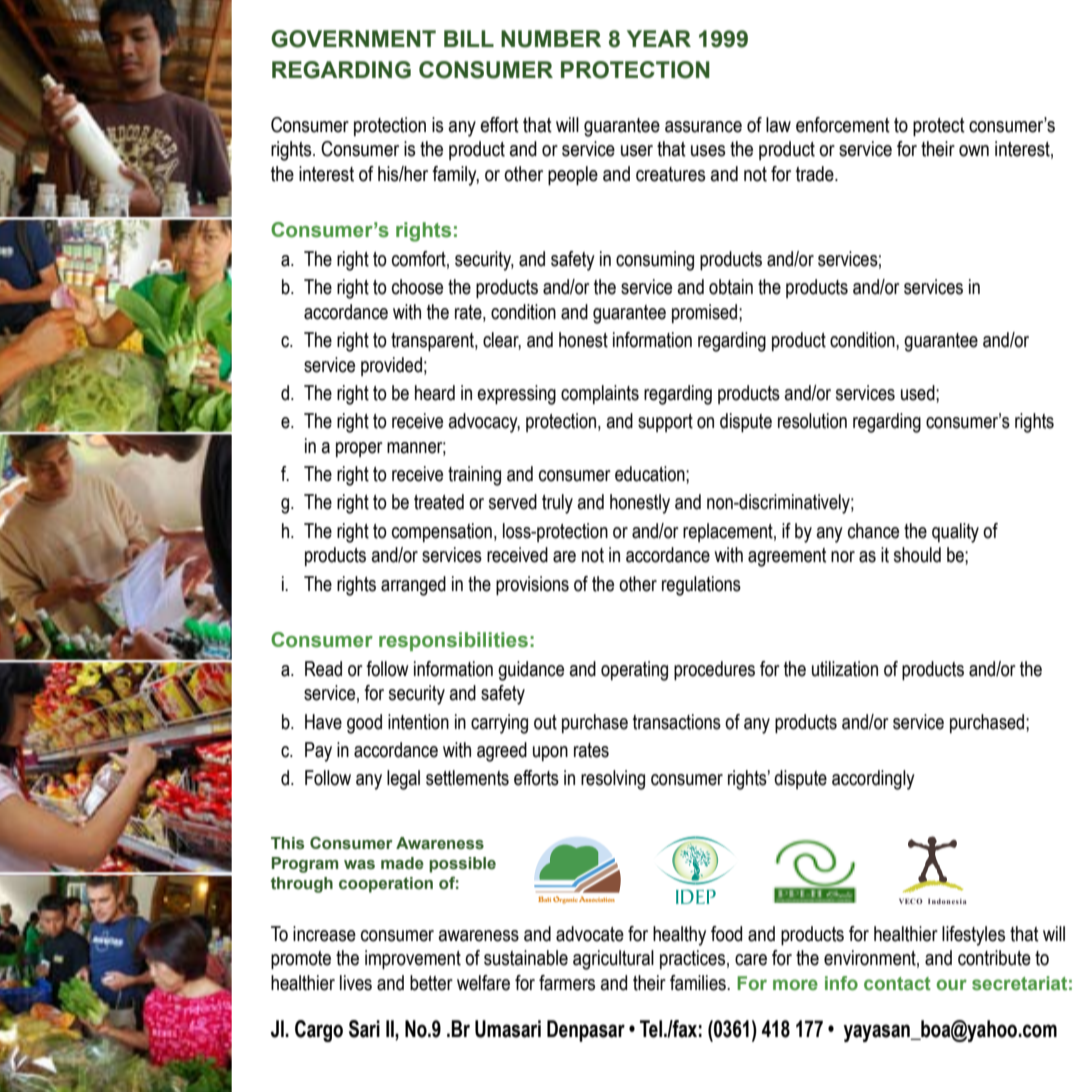 The image size is (1092, 1092). Describe the element at coordinates (659, 38) in the screenshot. I see `YEAR` at that location.
